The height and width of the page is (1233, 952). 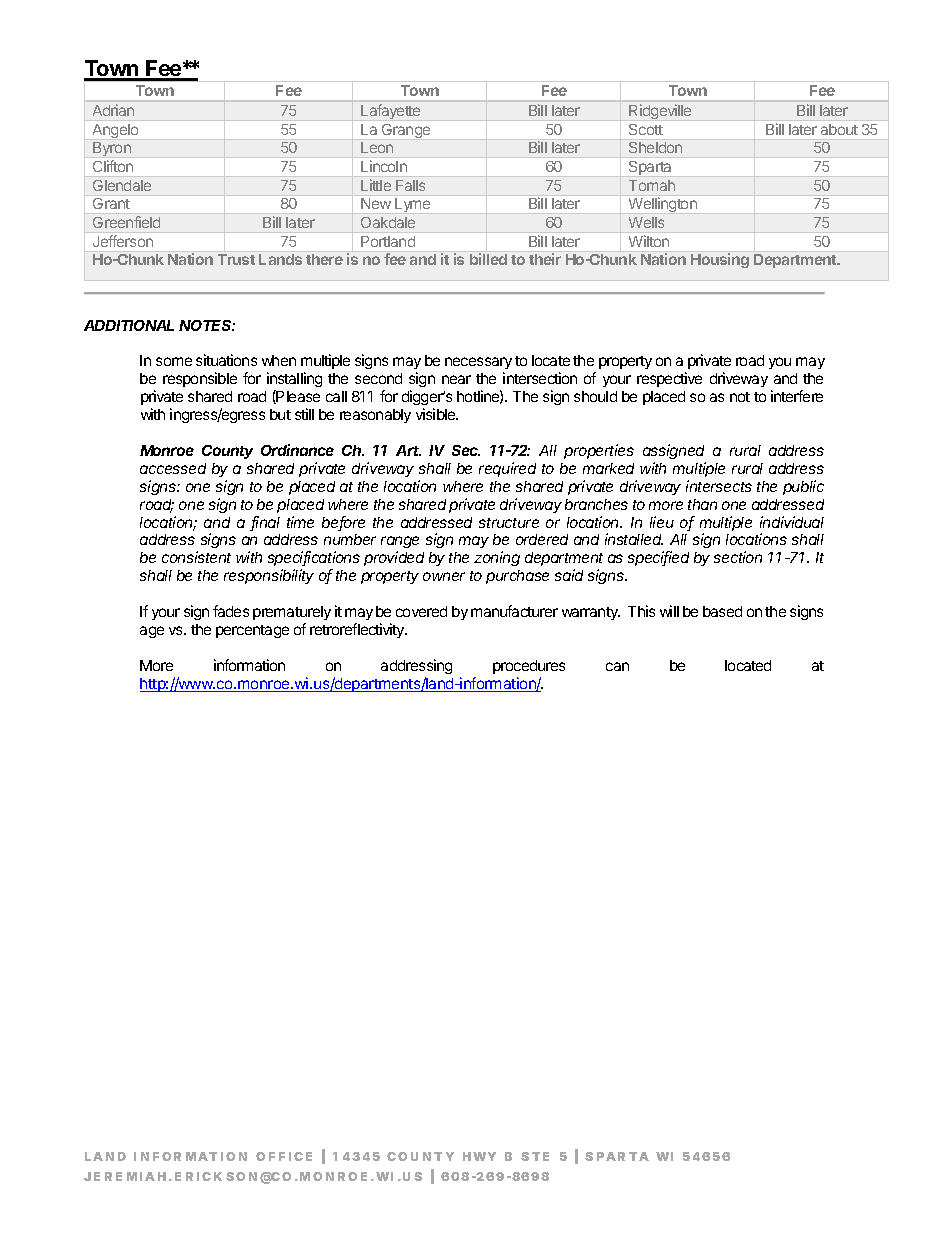 What do you see at coordinates (514, 611) in the page?
I see `manufacturer` at bounding box center [514, 611].
